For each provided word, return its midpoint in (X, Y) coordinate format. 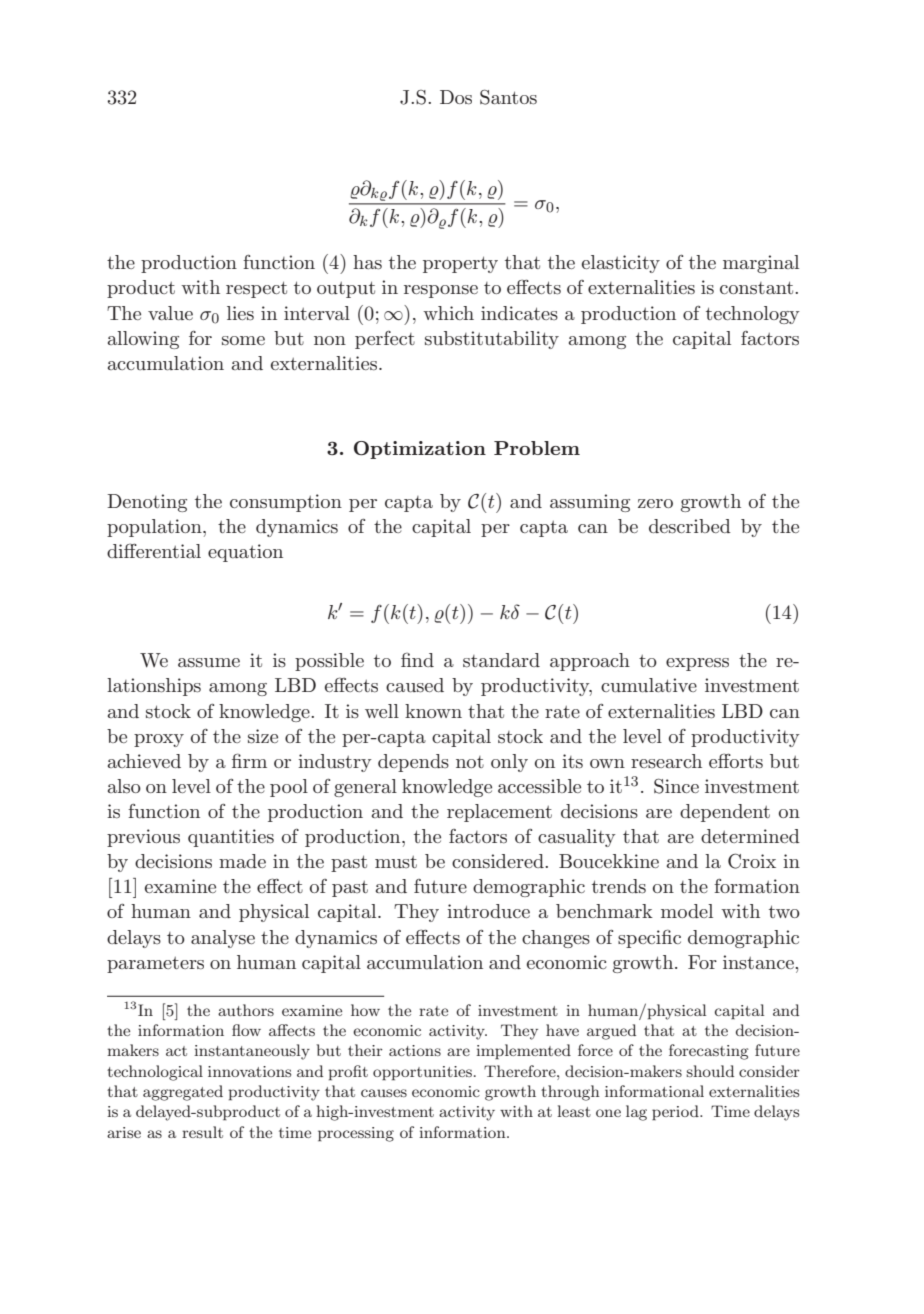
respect (256, 289)
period (676, 1112)
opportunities (422, 1073)
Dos (456, 97)
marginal (761, 264)
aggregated (183, 1093)
